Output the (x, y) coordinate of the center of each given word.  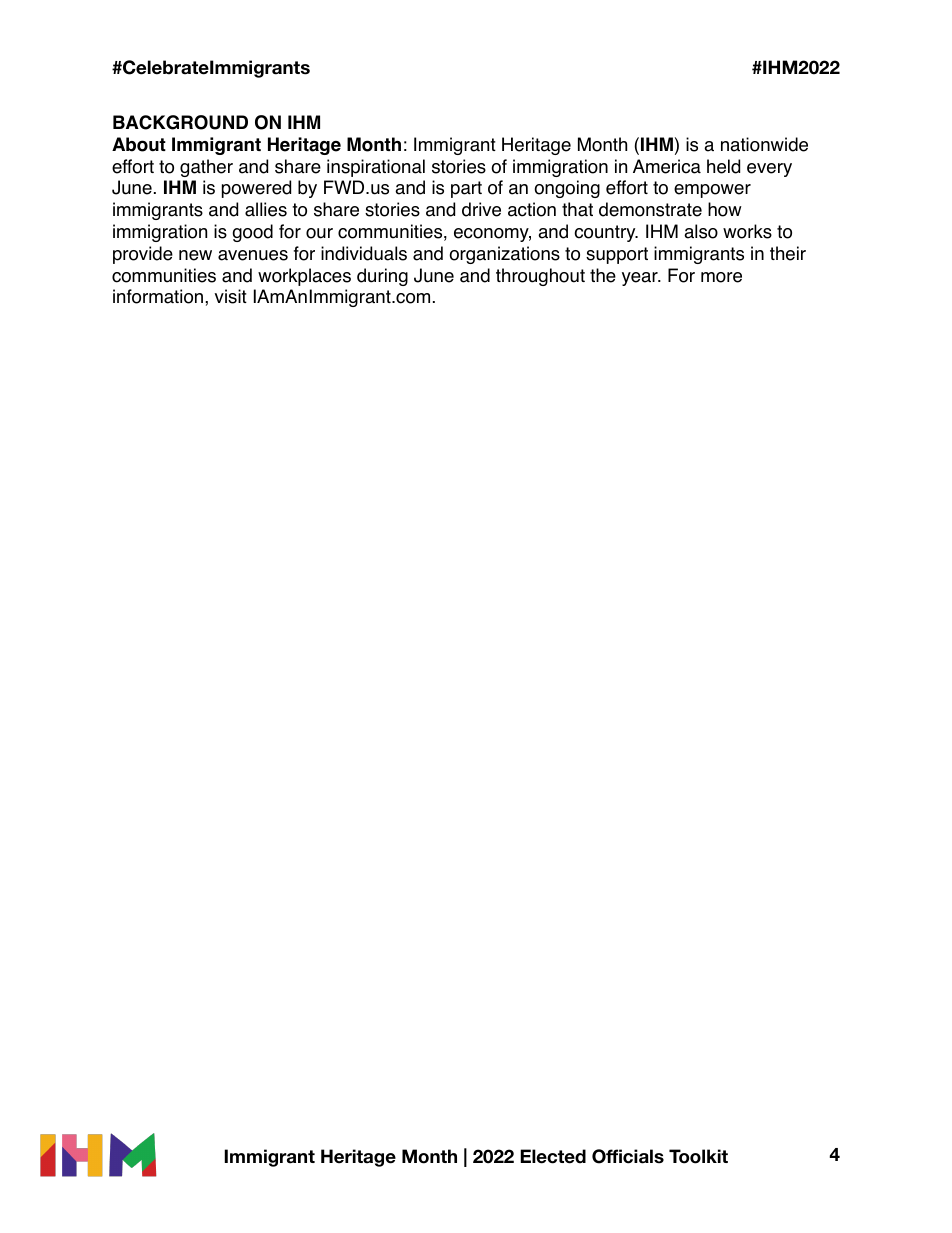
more (721, 277)
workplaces (304, 277)
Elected (553, 1156)
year (641, 279)
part (466, 189)
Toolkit (698, 1156)
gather (206, 168)
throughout (540, 277)
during (382, 277)
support (617, 255)
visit (230, 296)
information (159, 296)
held (723, 166)
